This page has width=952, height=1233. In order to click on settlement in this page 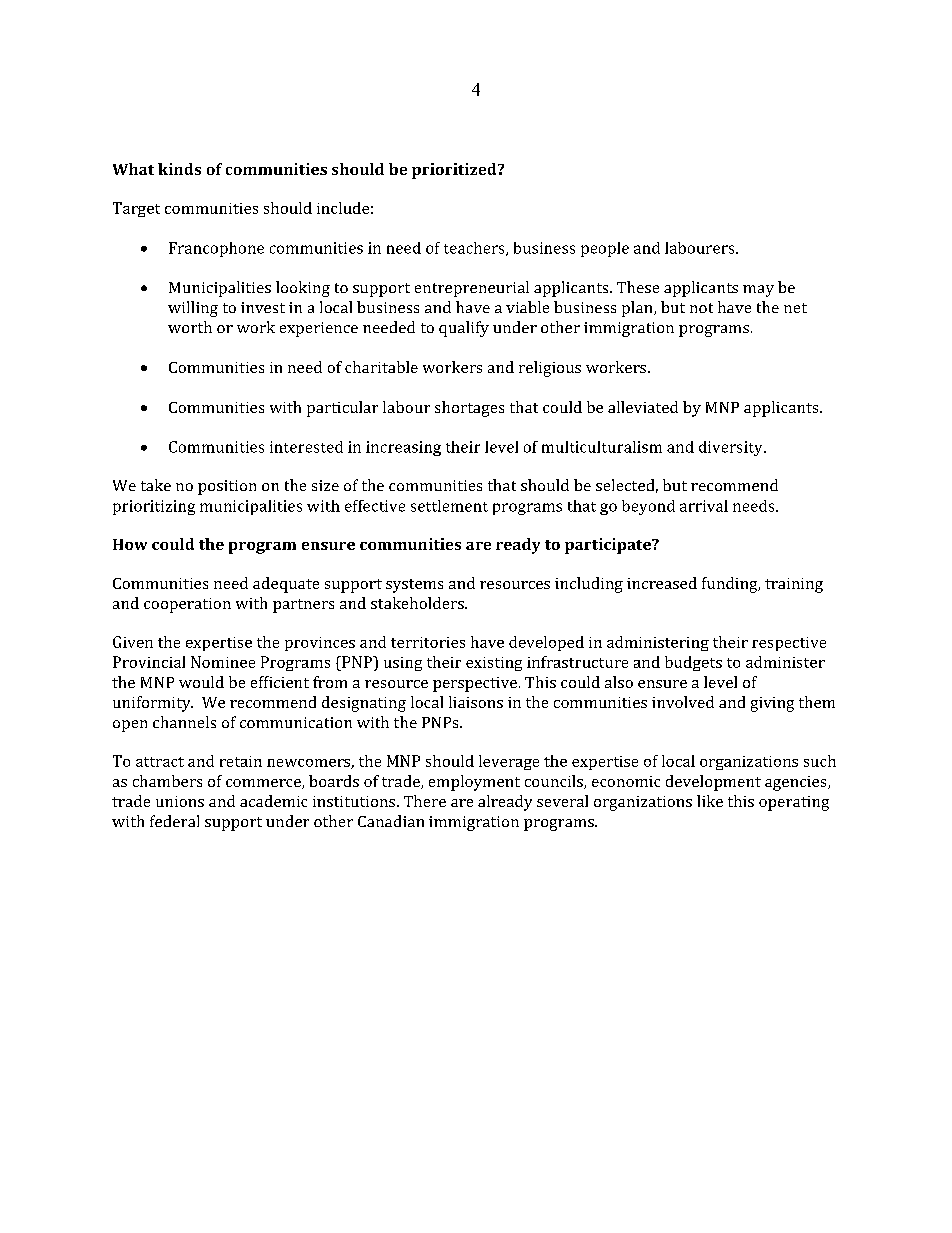, I will do `click(449, 506)`.
